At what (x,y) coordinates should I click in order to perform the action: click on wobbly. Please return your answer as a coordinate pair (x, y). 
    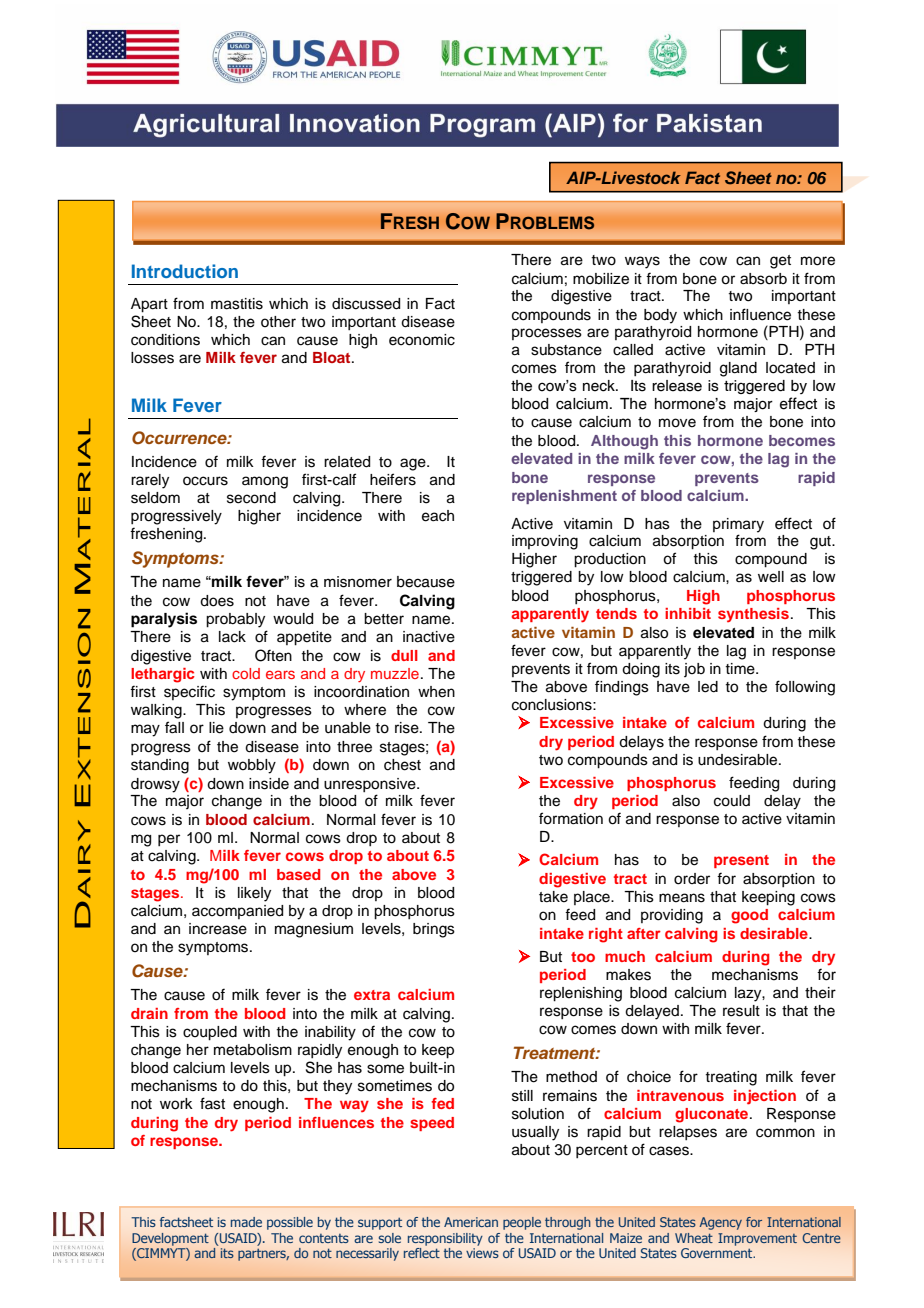
    Looking at the image, I should click on (252, 766).
